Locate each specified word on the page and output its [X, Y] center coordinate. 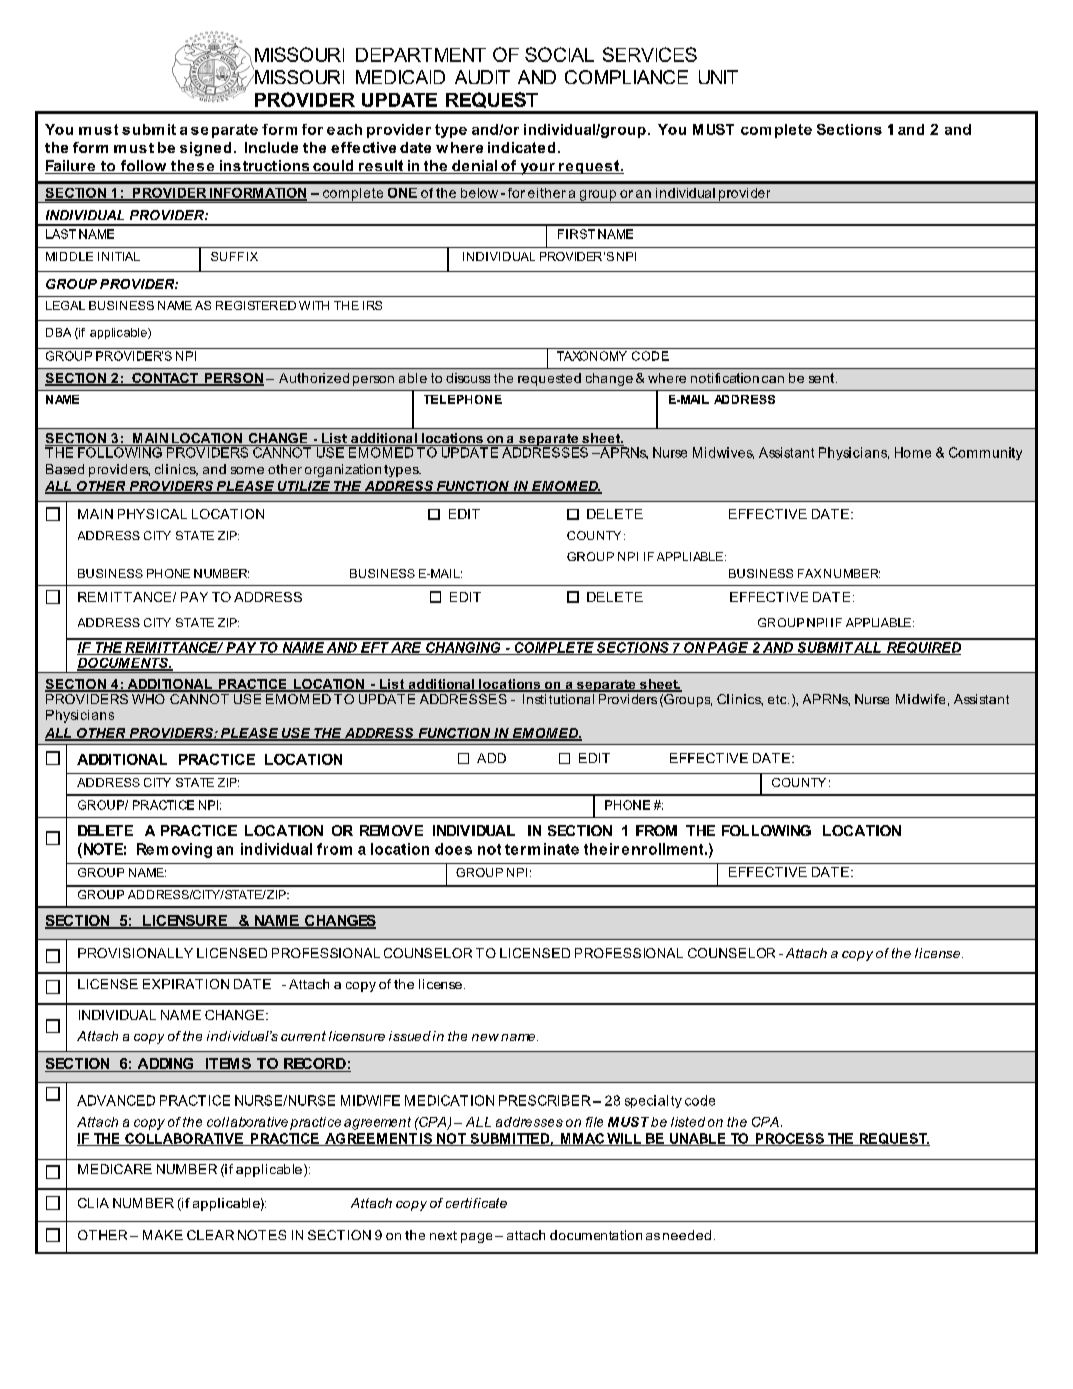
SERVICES [650, 54]
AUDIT [482, 77]
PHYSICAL [152, 514]
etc [778, 699]
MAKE [163, 1235]
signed [205, 149]
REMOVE [391, 830]
